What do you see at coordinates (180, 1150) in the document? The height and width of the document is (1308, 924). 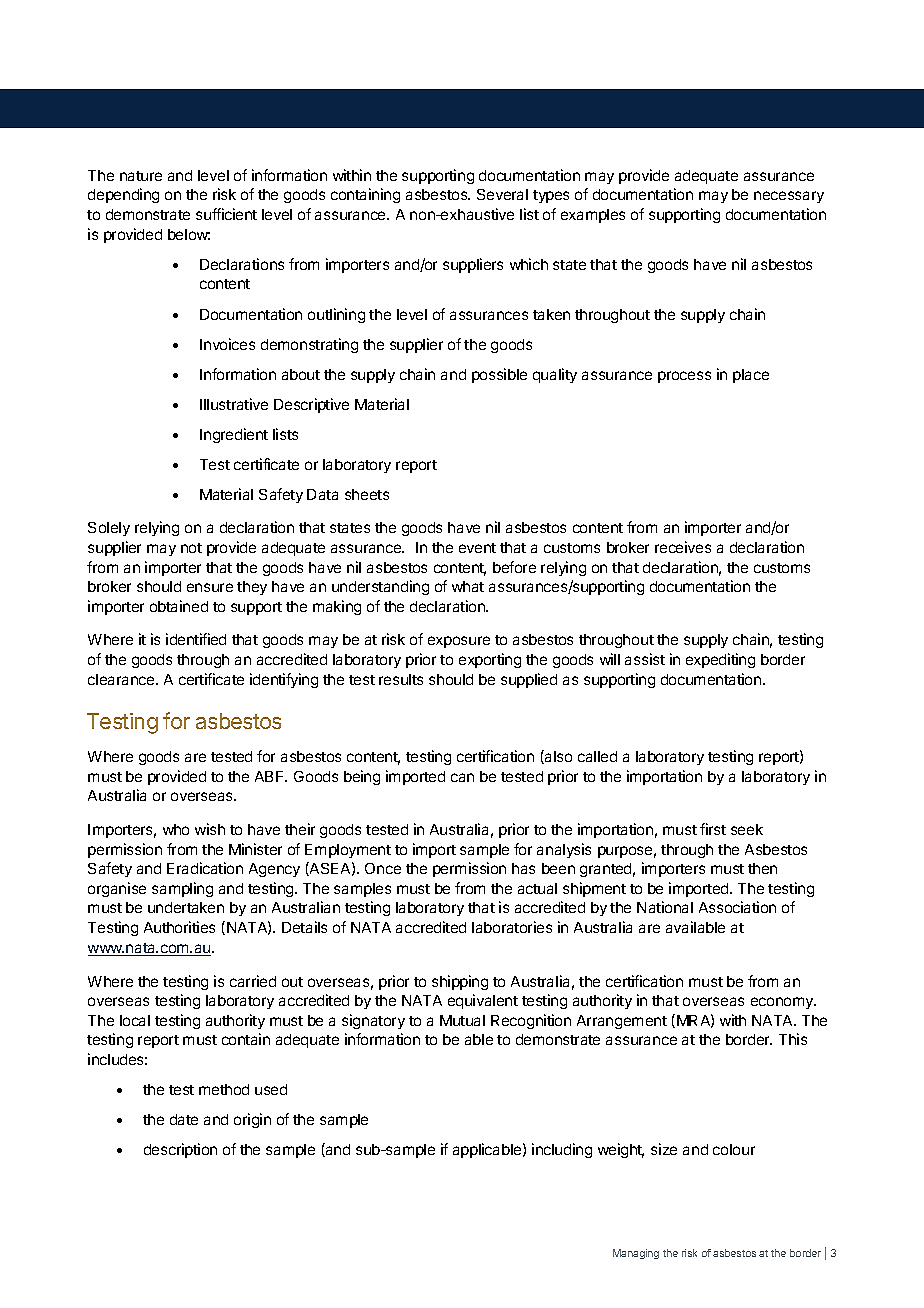 I see `description` at bounding box center [180, 1150].
